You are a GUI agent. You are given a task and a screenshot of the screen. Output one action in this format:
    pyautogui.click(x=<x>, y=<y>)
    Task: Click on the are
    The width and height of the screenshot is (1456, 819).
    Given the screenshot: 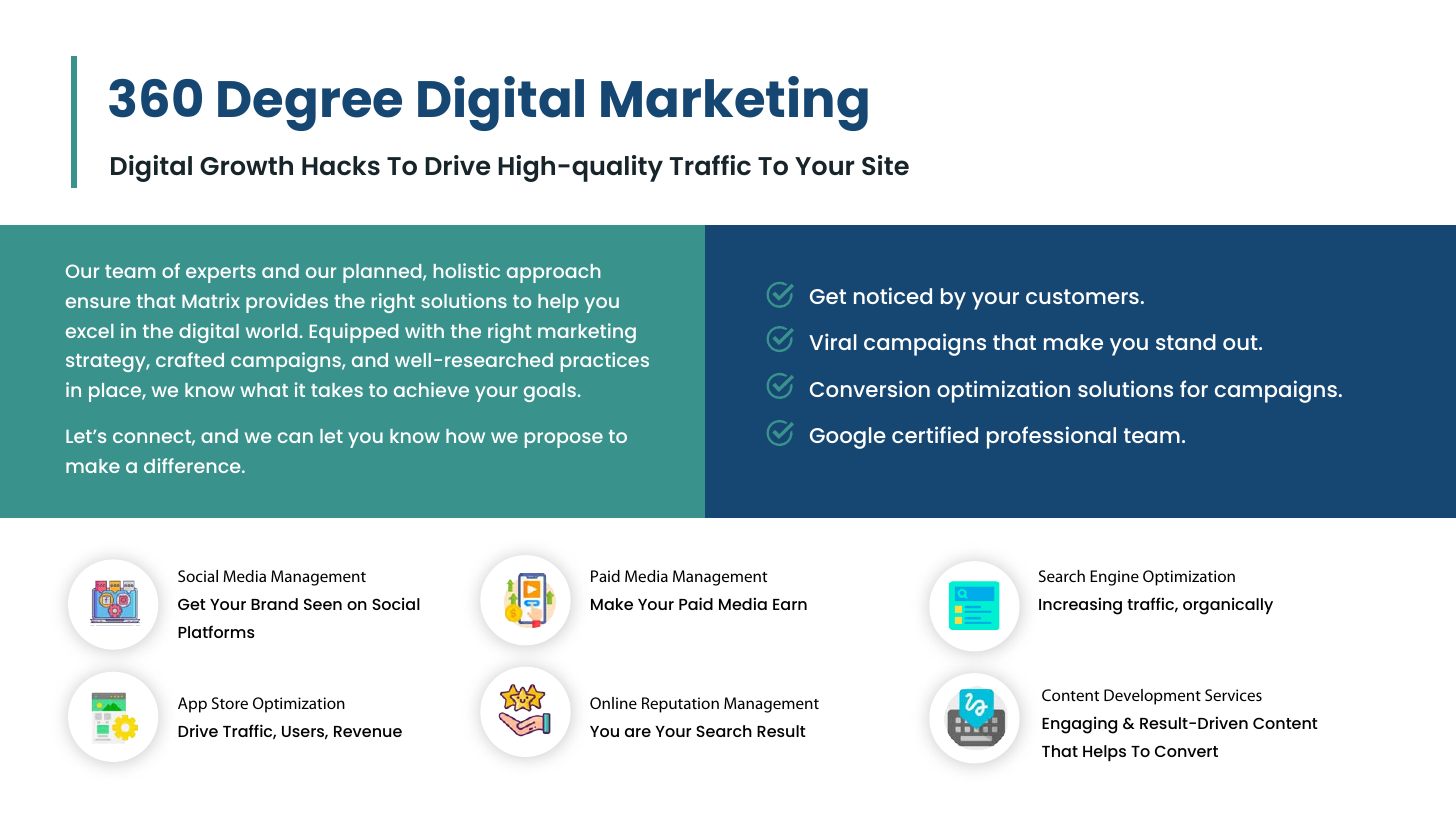 What is the action you would take?
    pyautogui.click(x=638, y=732)
